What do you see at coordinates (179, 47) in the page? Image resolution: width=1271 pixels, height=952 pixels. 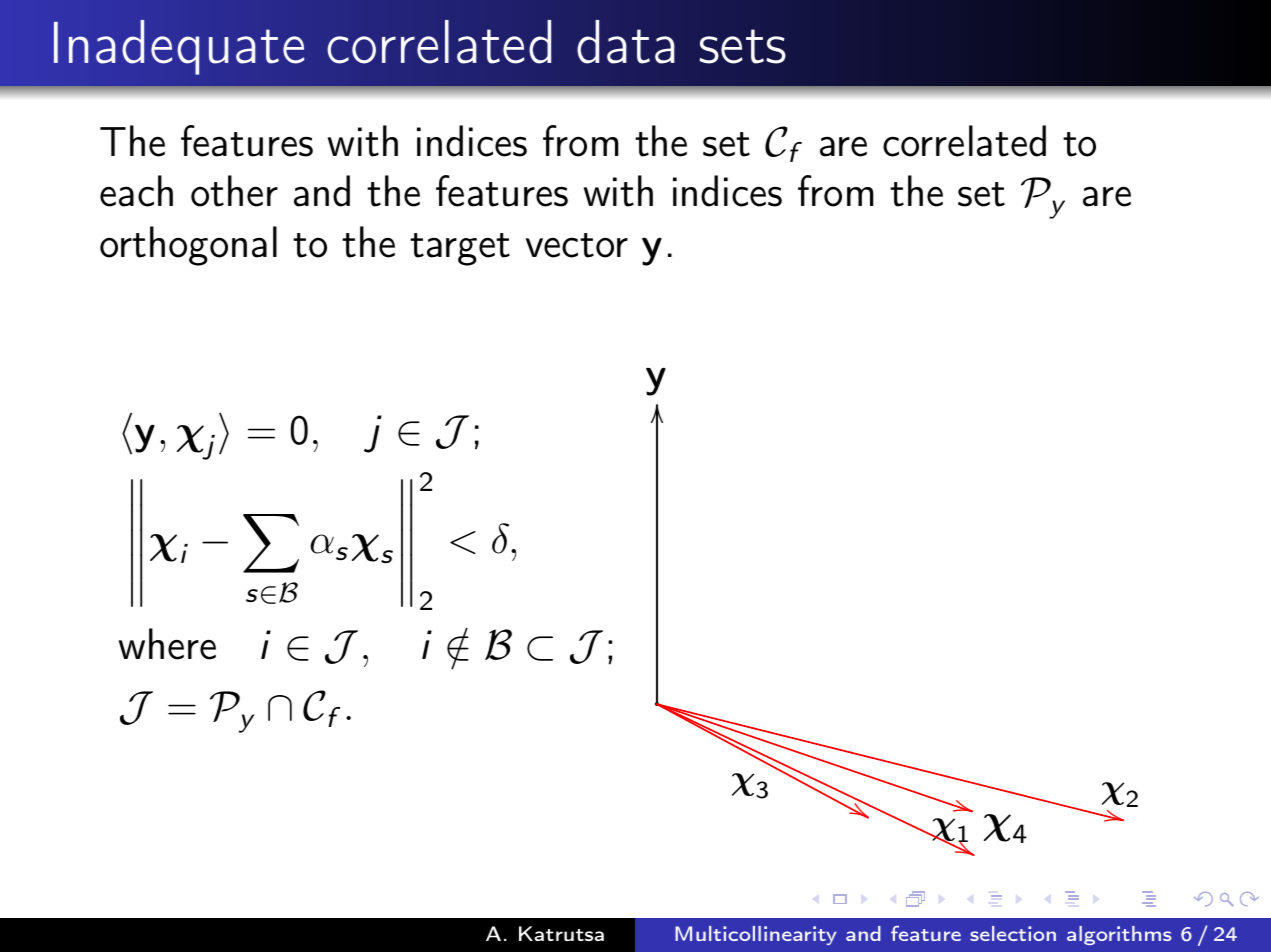 I see `Inadequate` at bounding box center [179, 47].
